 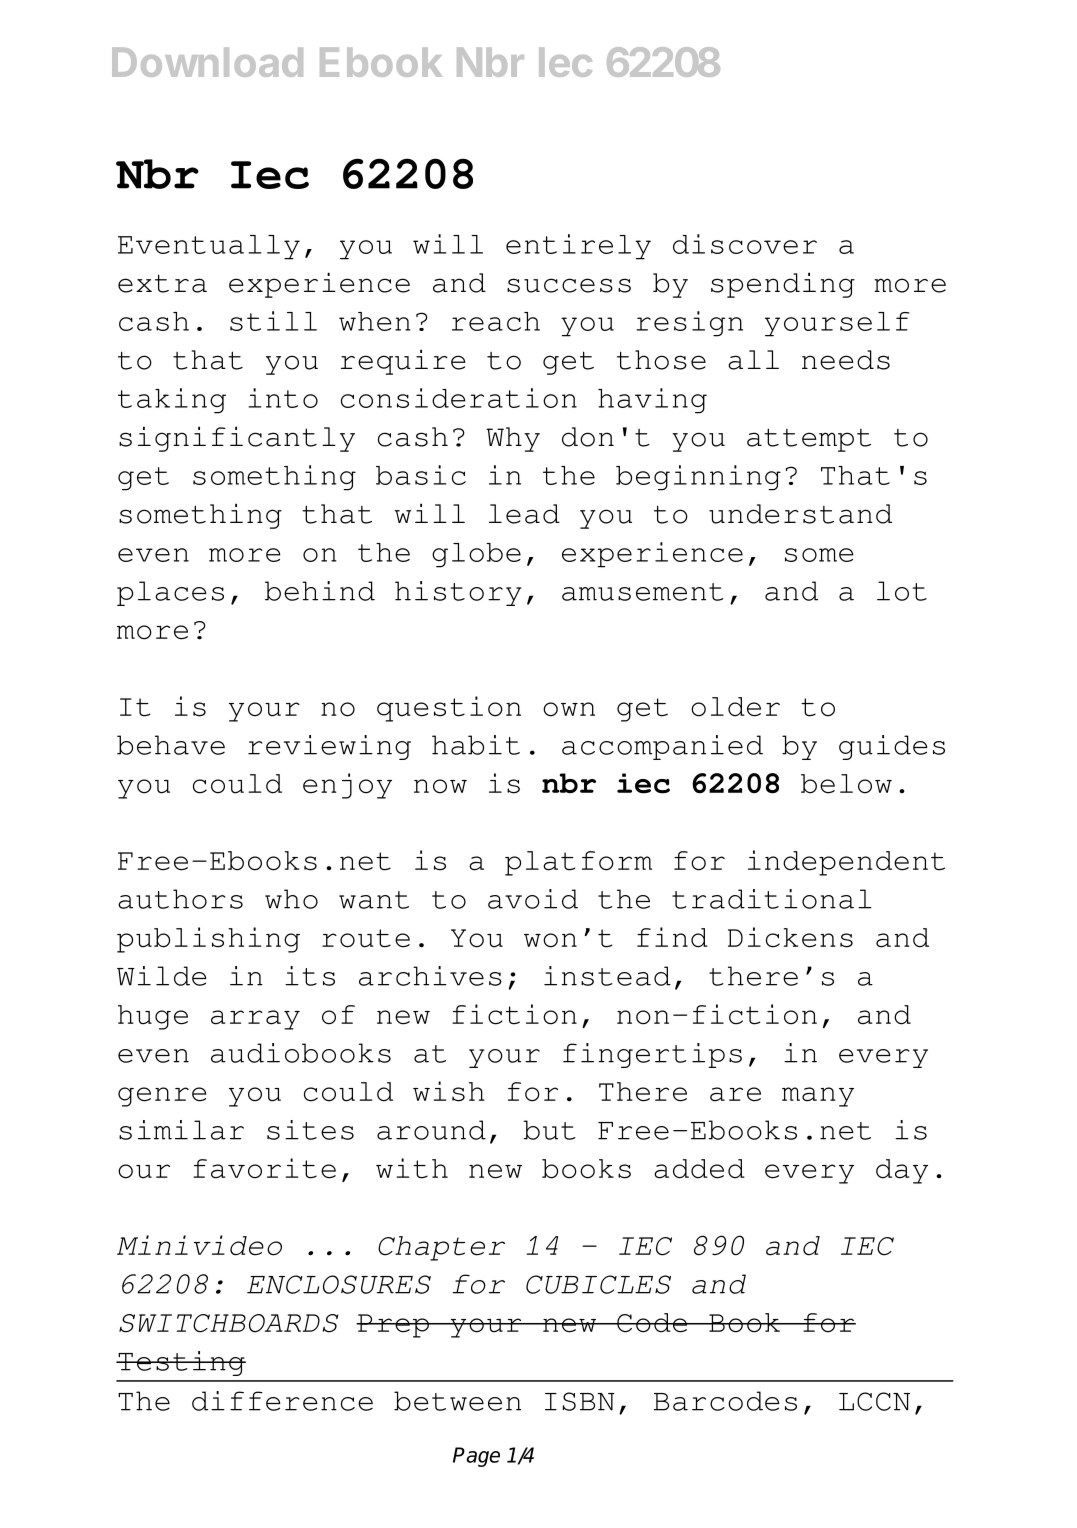 What do you see at coordinates (171, 745) in the screenshot?
I see `behave` at bounding box center [171, 745].
